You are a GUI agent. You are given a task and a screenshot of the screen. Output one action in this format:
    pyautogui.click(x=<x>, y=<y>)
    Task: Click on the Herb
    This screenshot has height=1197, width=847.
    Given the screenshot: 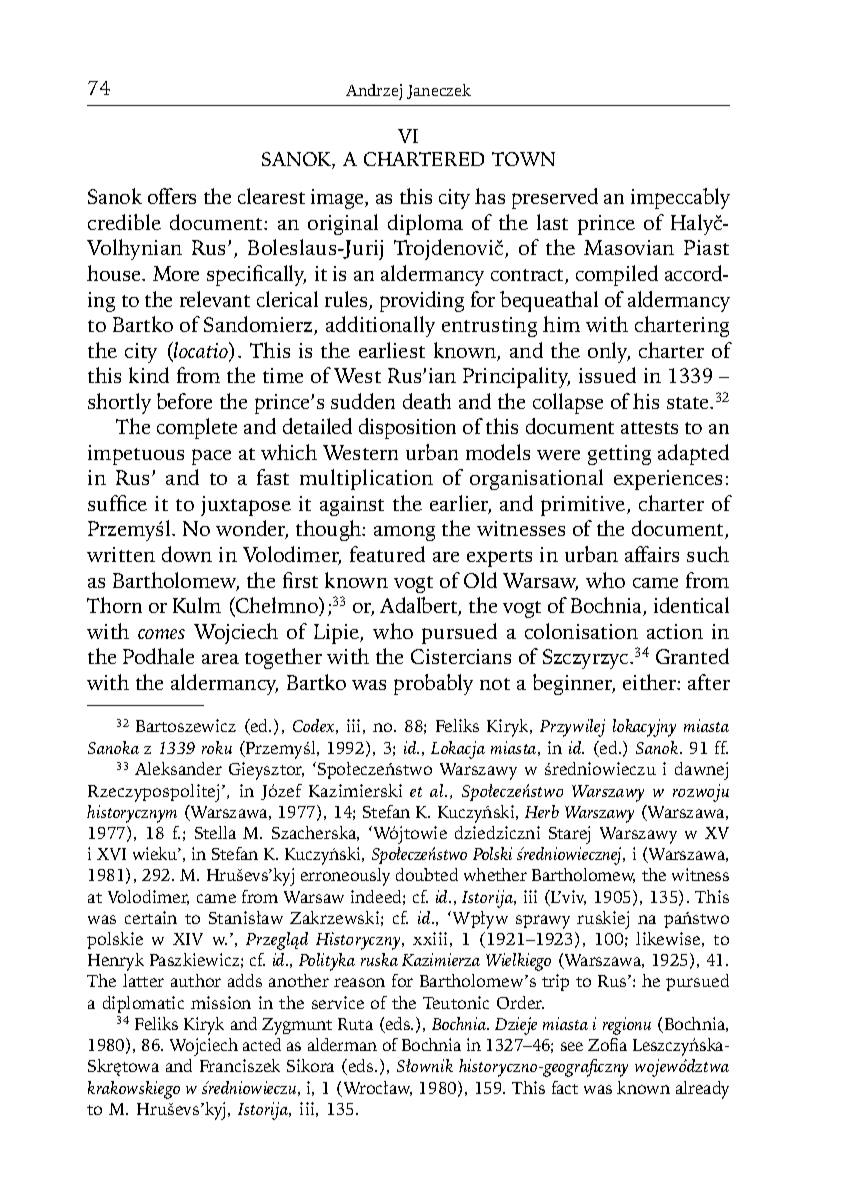 What is the action you would take?
    pyautogui.click(x=542, y=811)
